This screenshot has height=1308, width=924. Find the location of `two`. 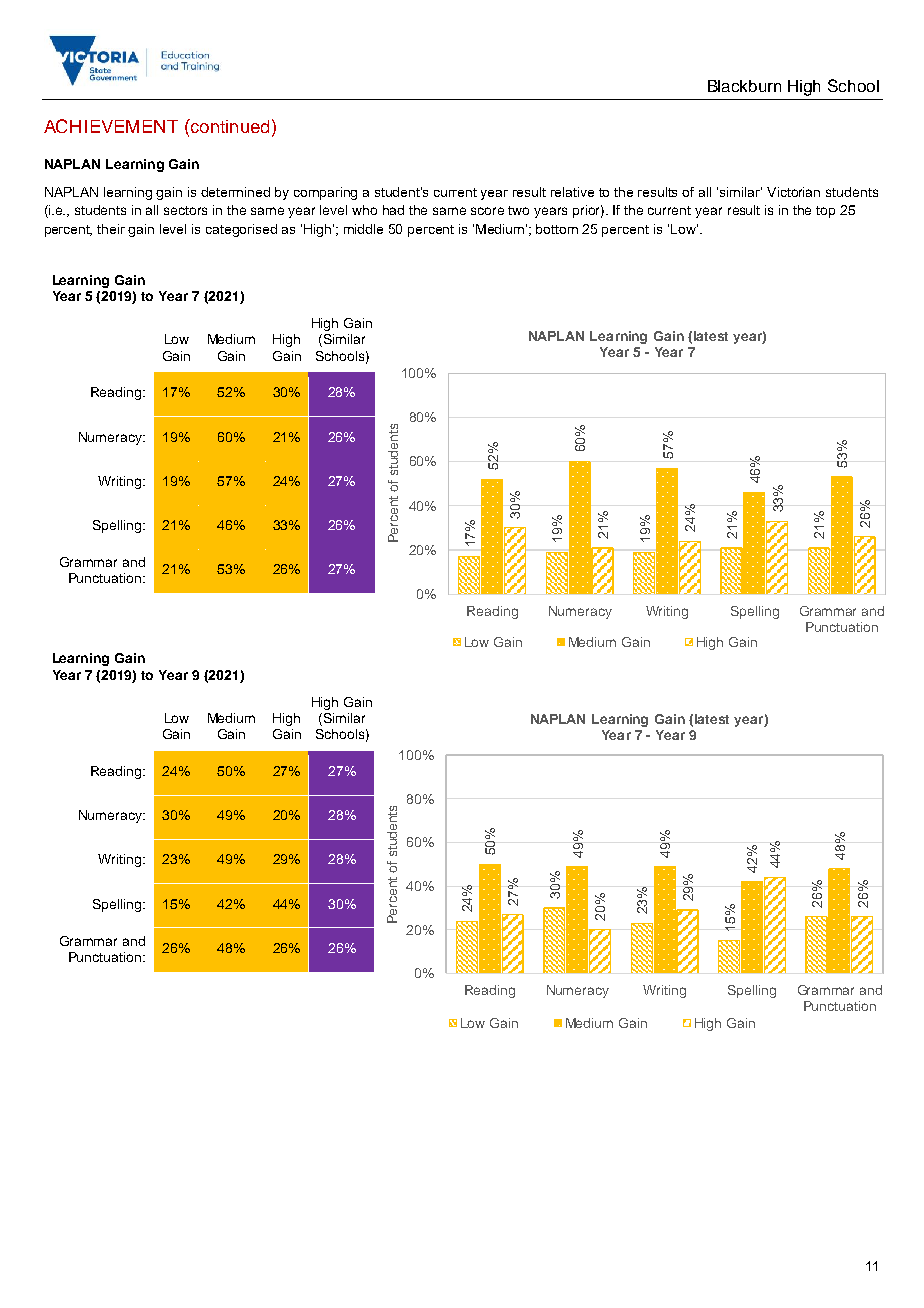

two is located at coordinates (518, 210).
